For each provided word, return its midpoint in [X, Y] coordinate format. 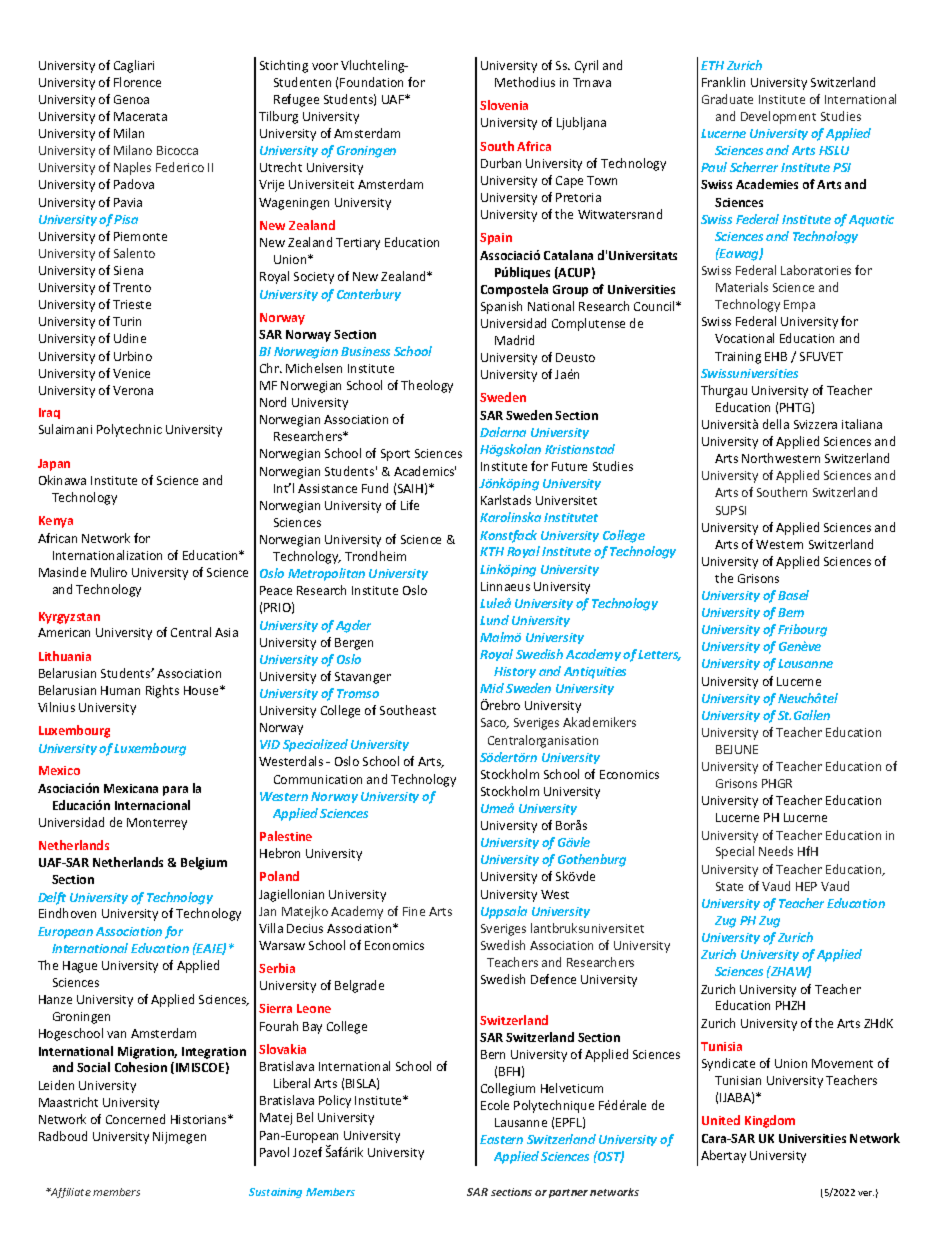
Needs [776, 851]
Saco [495, 723]
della [776, 424]
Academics [425, 471]
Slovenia [504, 105]
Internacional [152, 805]
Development [778, 117]
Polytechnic [129, 430]
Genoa [131, 99]
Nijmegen [179, 1138]
